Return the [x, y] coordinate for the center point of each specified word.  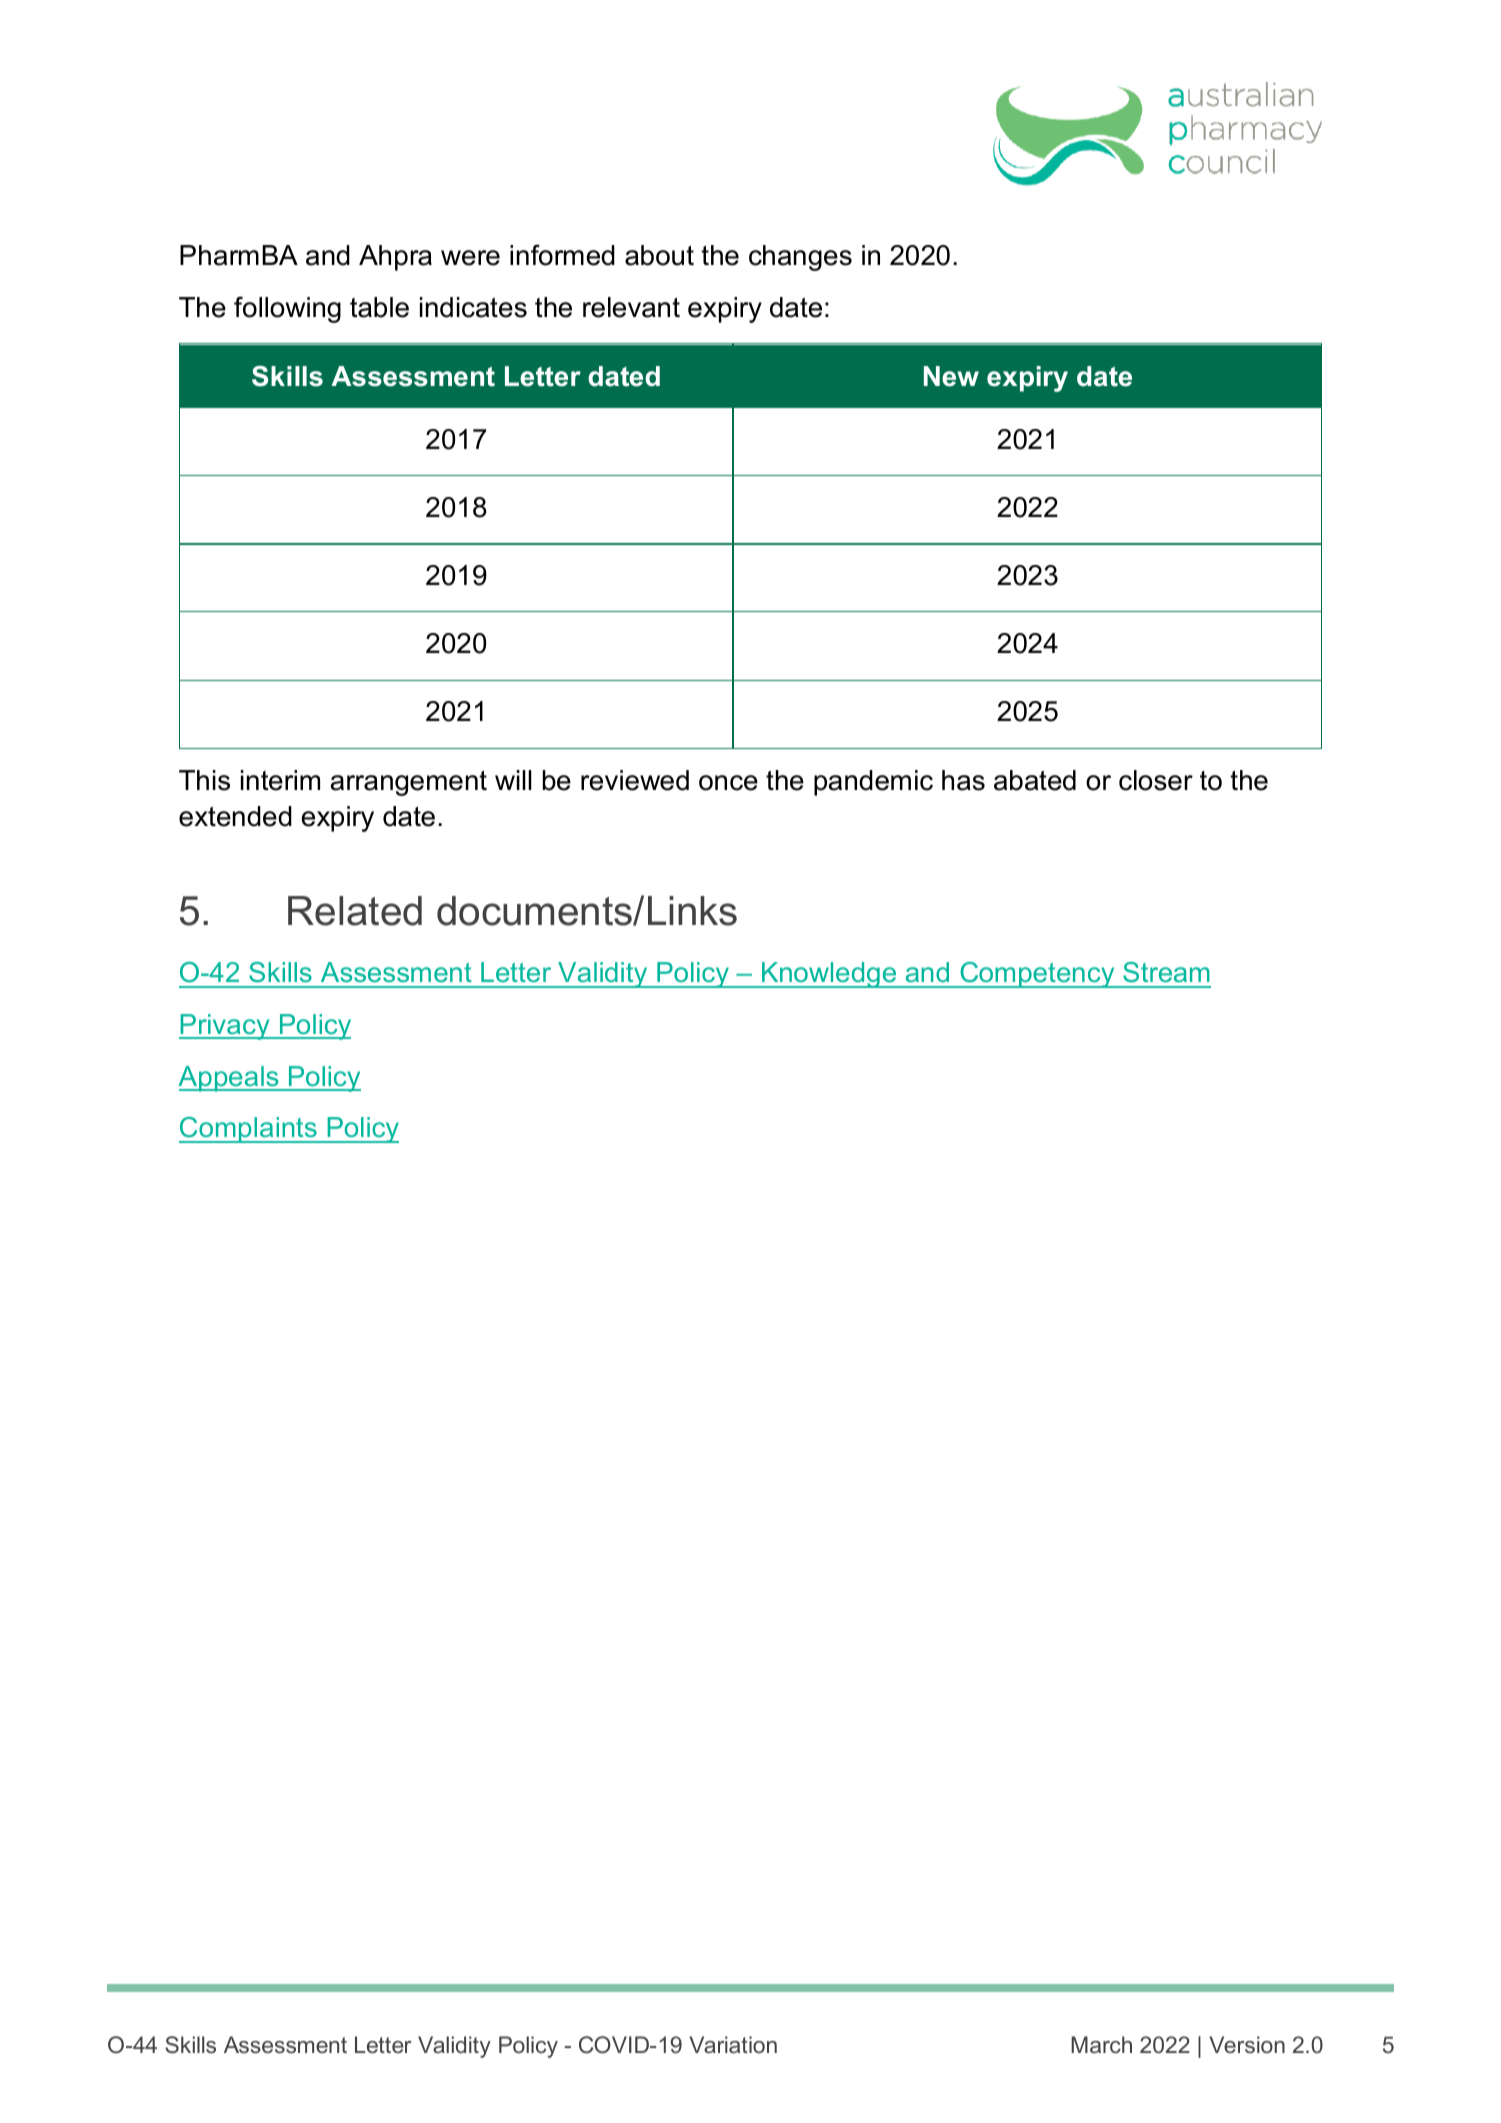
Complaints [249, 1130]
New [951, 376]
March [1101, 2044]
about [659, 255]
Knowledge [829, 975]
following [287, 309]
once [728, 783]
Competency [1037, 975]
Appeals [229, 1079]
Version [1247, 2044]
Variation [733, 2044]
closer [1156, 780]
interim [280, 780]
